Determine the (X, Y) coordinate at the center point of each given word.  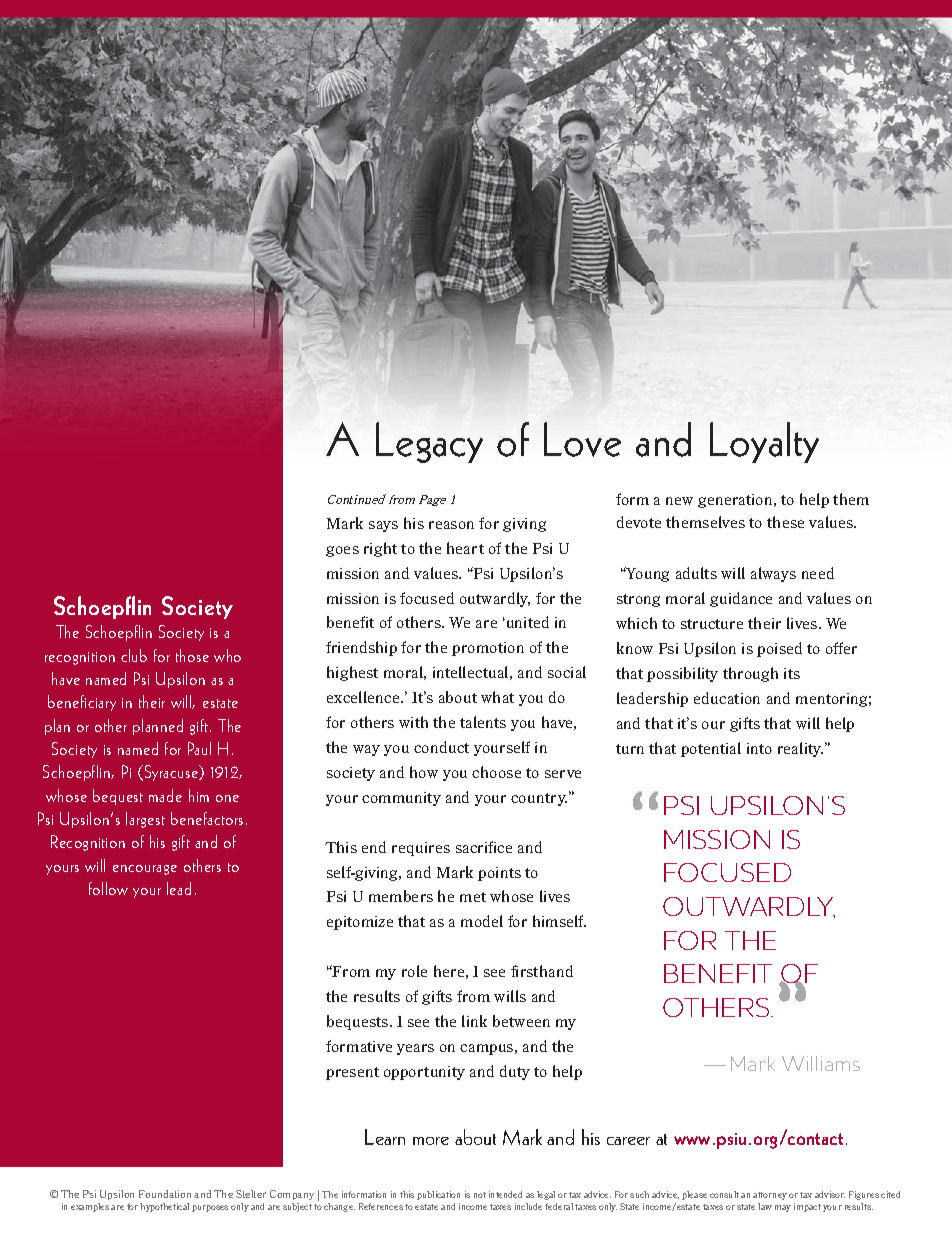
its (792, 673)
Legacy (429, 442)
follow (108, 888)
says (383, 526)
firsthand (542, 971)
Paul (199, 748)
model (482, 921)
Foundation (165, 1194)
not (480, 1195)
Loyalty (764, 442)
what (497, 697)
